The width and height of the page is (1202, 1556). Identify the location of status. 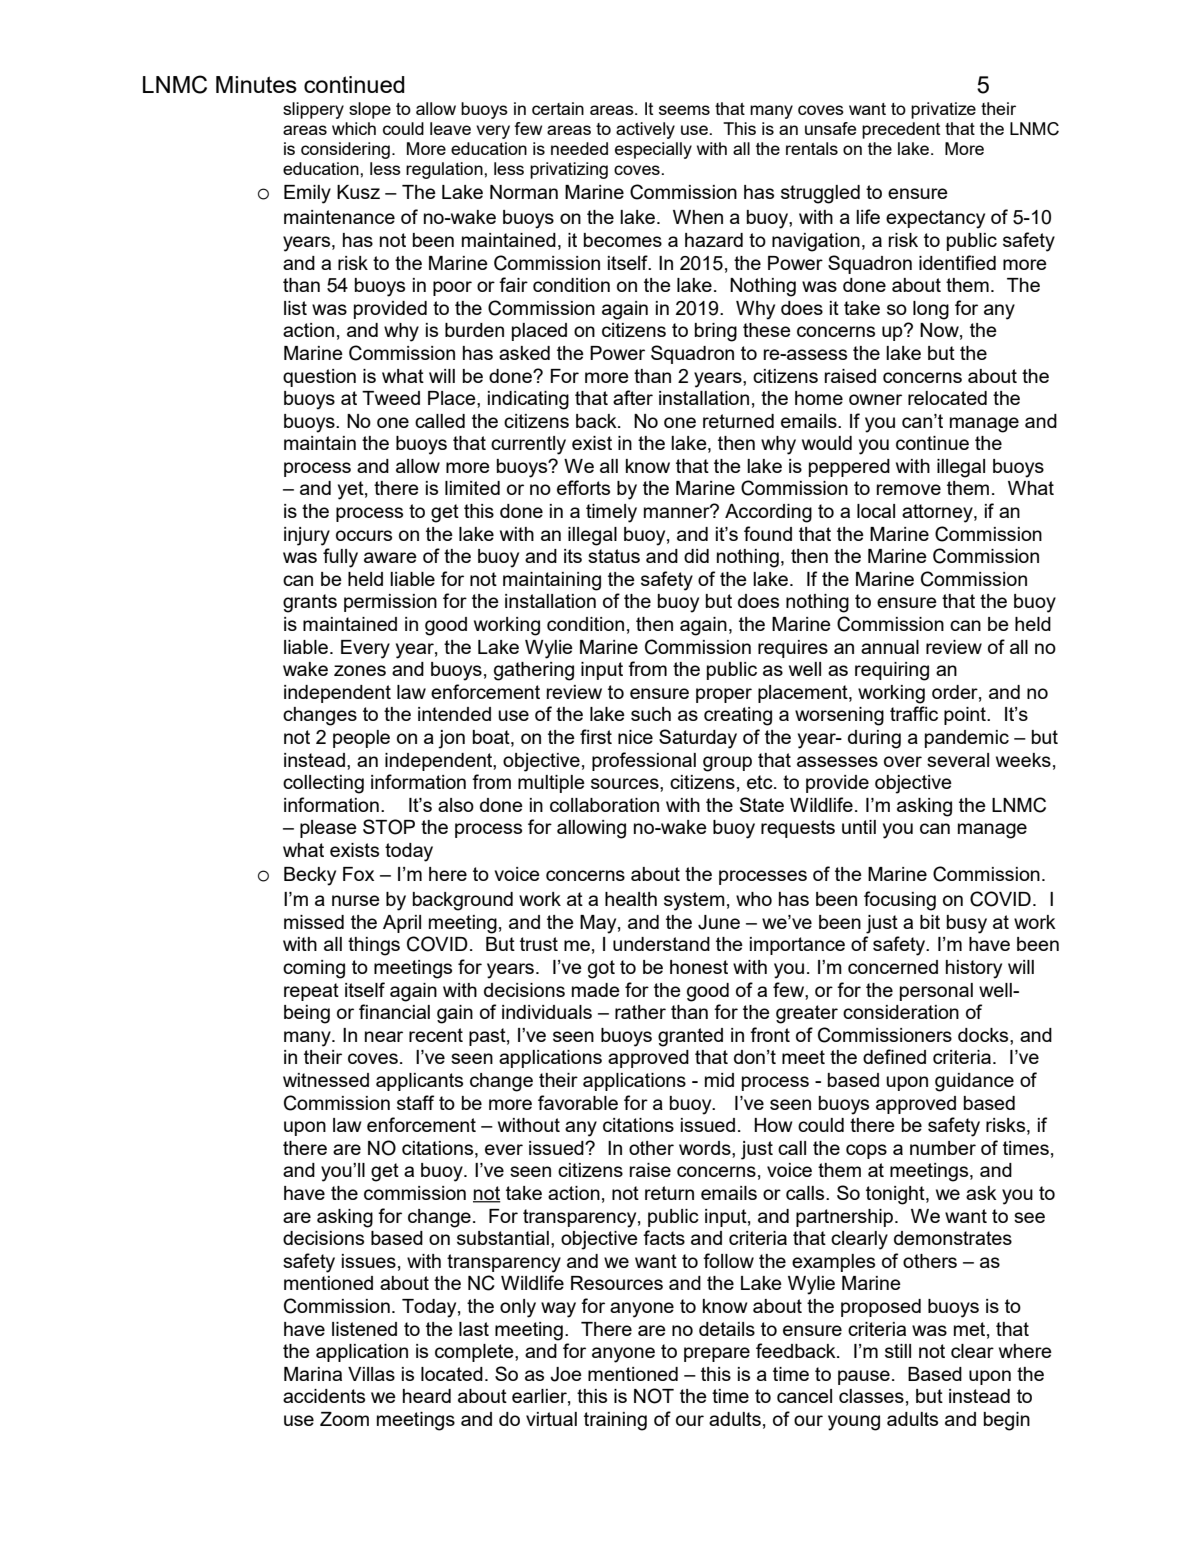
(614, 556).
